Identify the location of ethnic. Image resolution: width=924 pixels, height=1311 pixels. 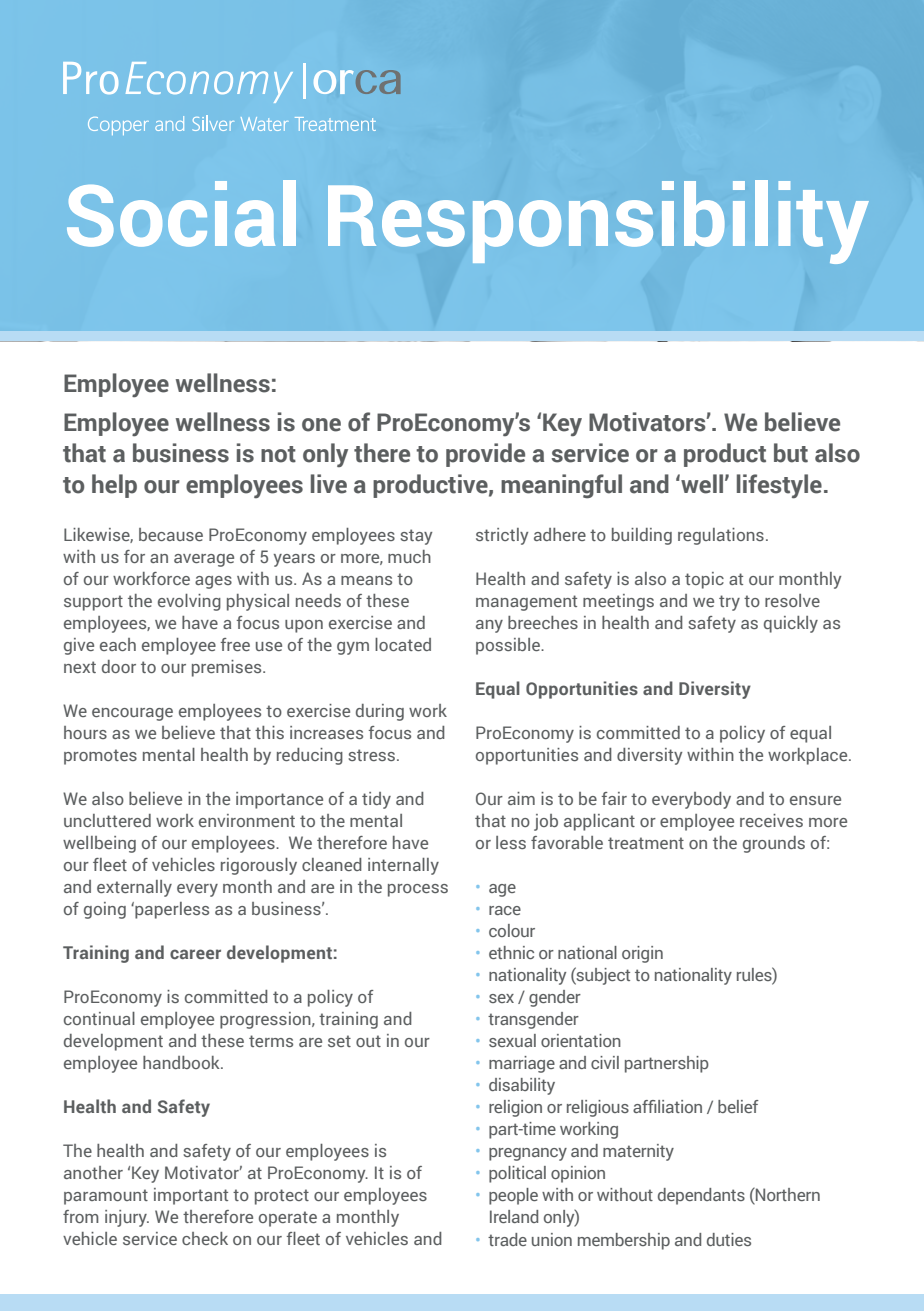
(511, 952).
